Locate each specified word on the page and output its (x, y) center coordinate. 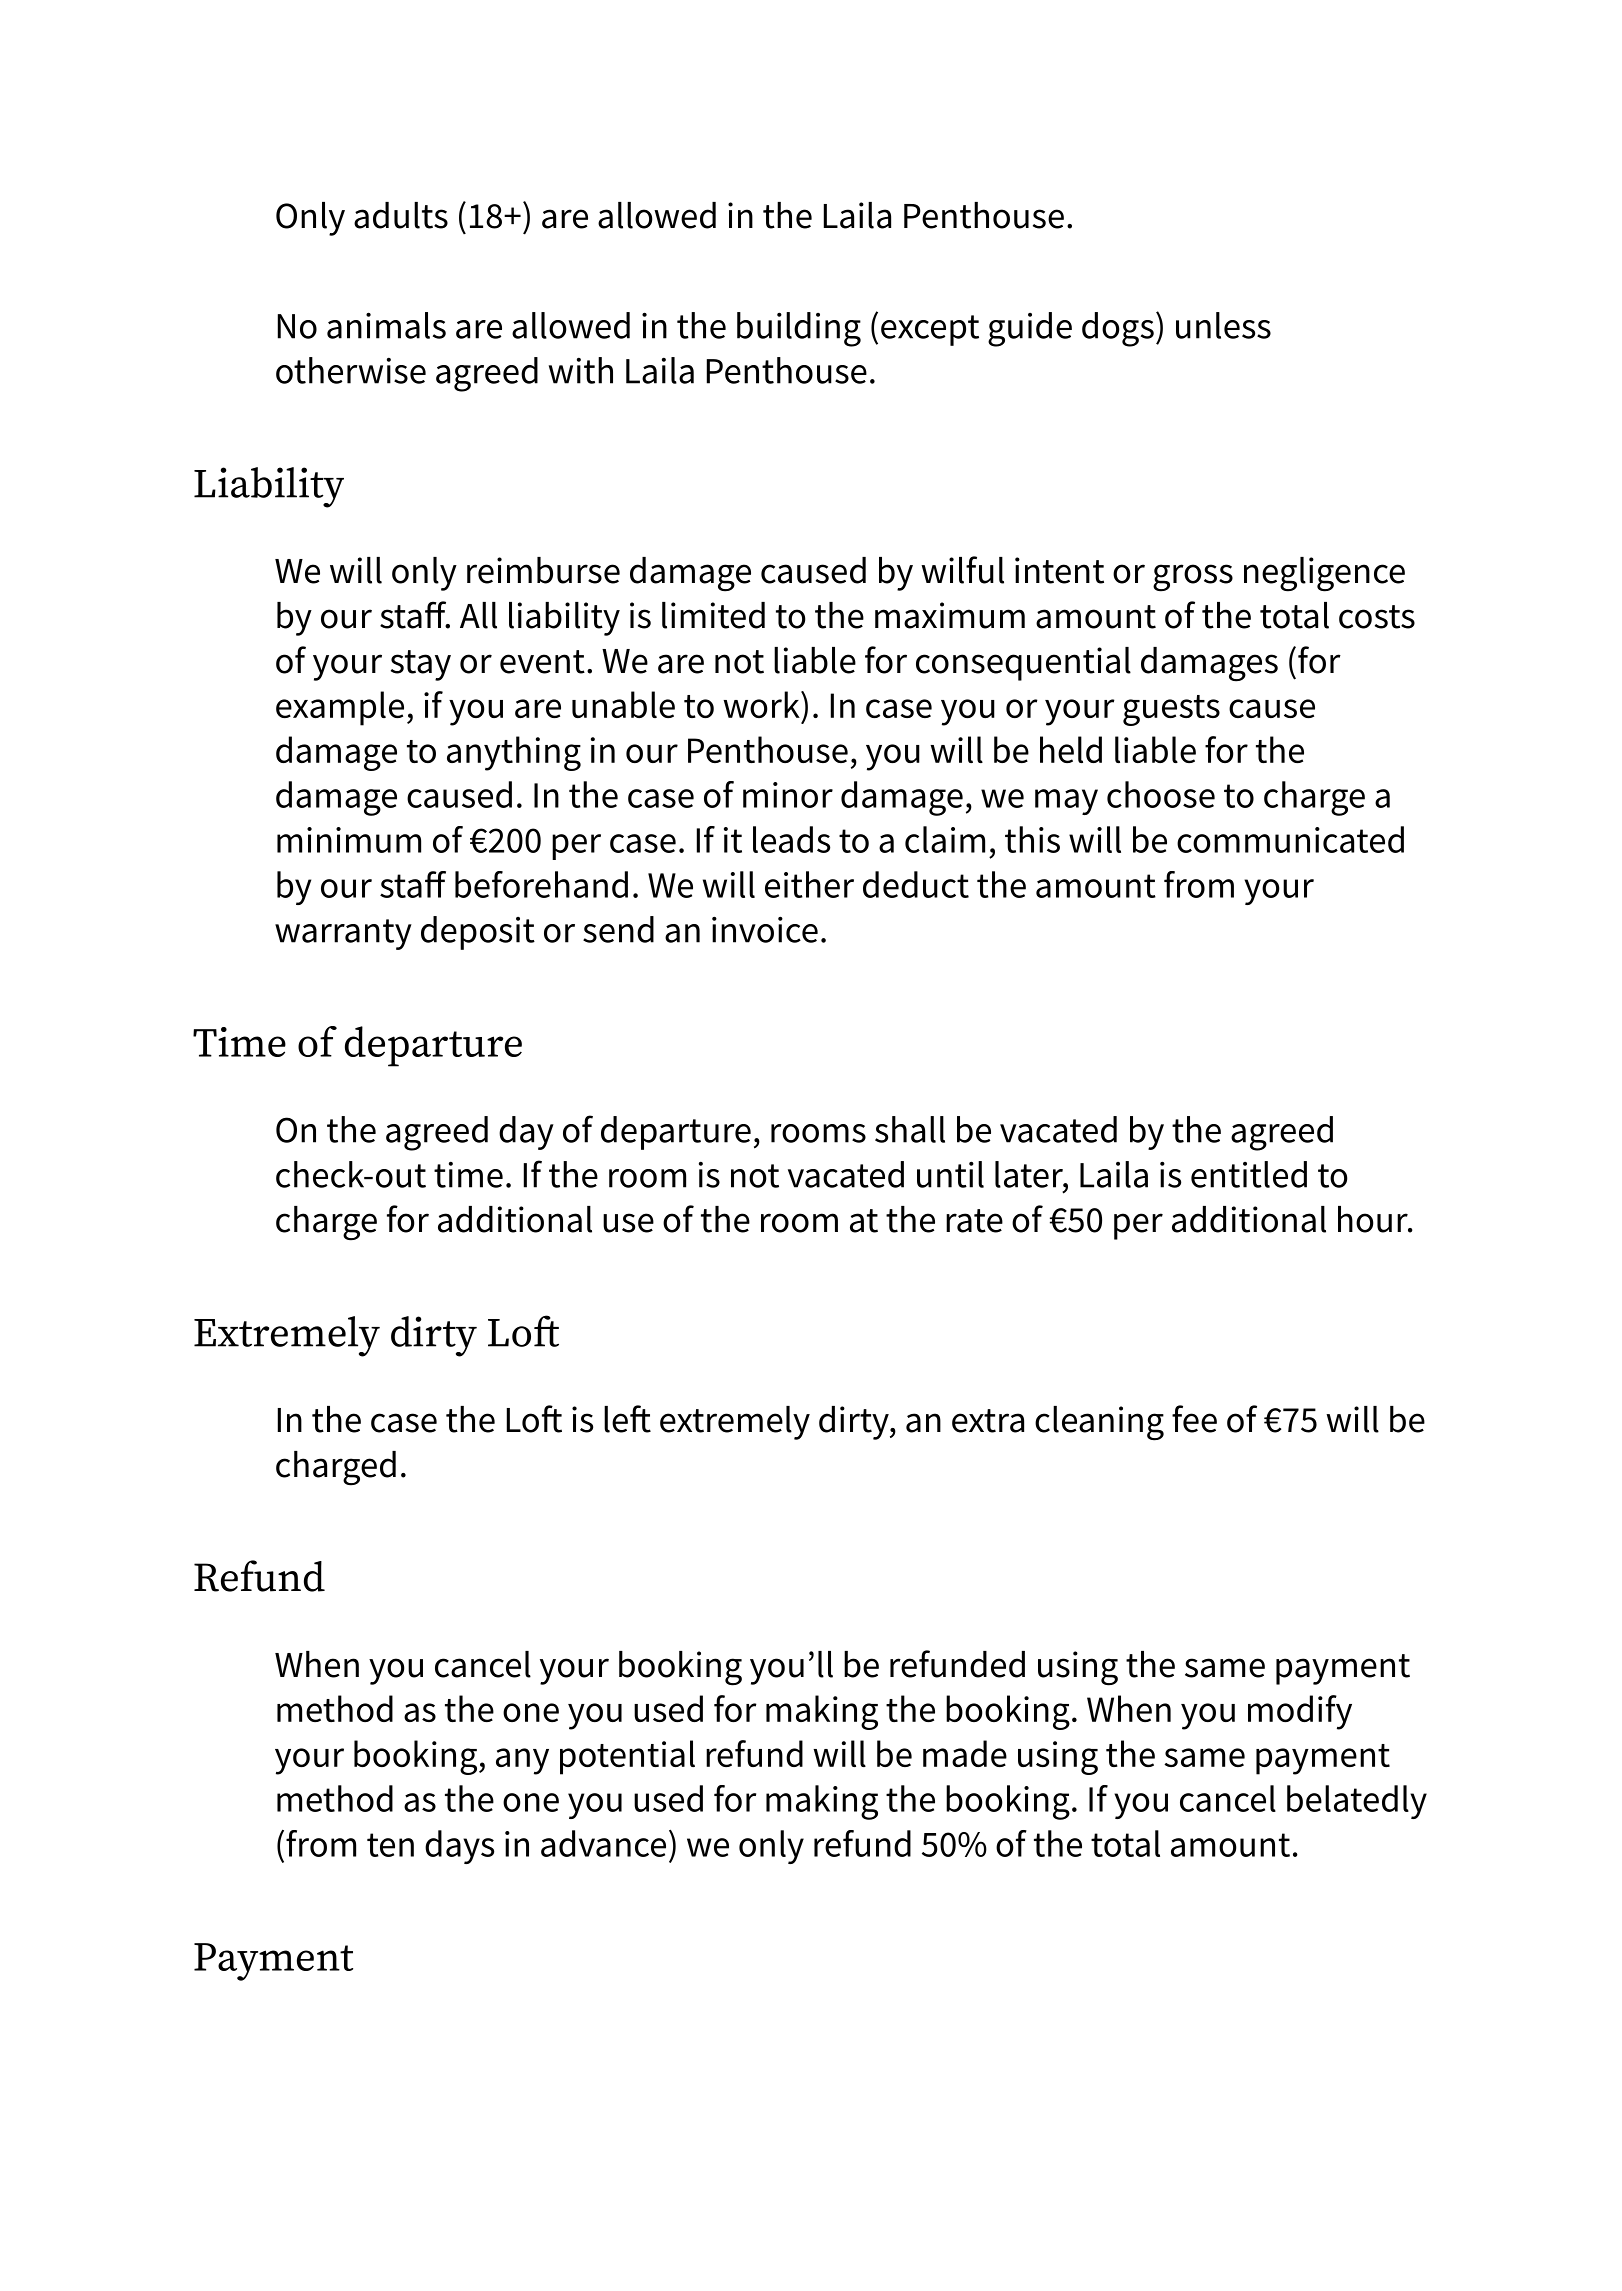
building (799, 329)
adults (401, 215)
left (627, 1419)
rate (974, 1221)
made (965, 1753)
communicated (1290, 839)
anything (514, 753)
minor (788, 795)
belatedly (1357, 1802)
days (459, 1847)
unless (1223, 325)
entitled (1249, 1174)
